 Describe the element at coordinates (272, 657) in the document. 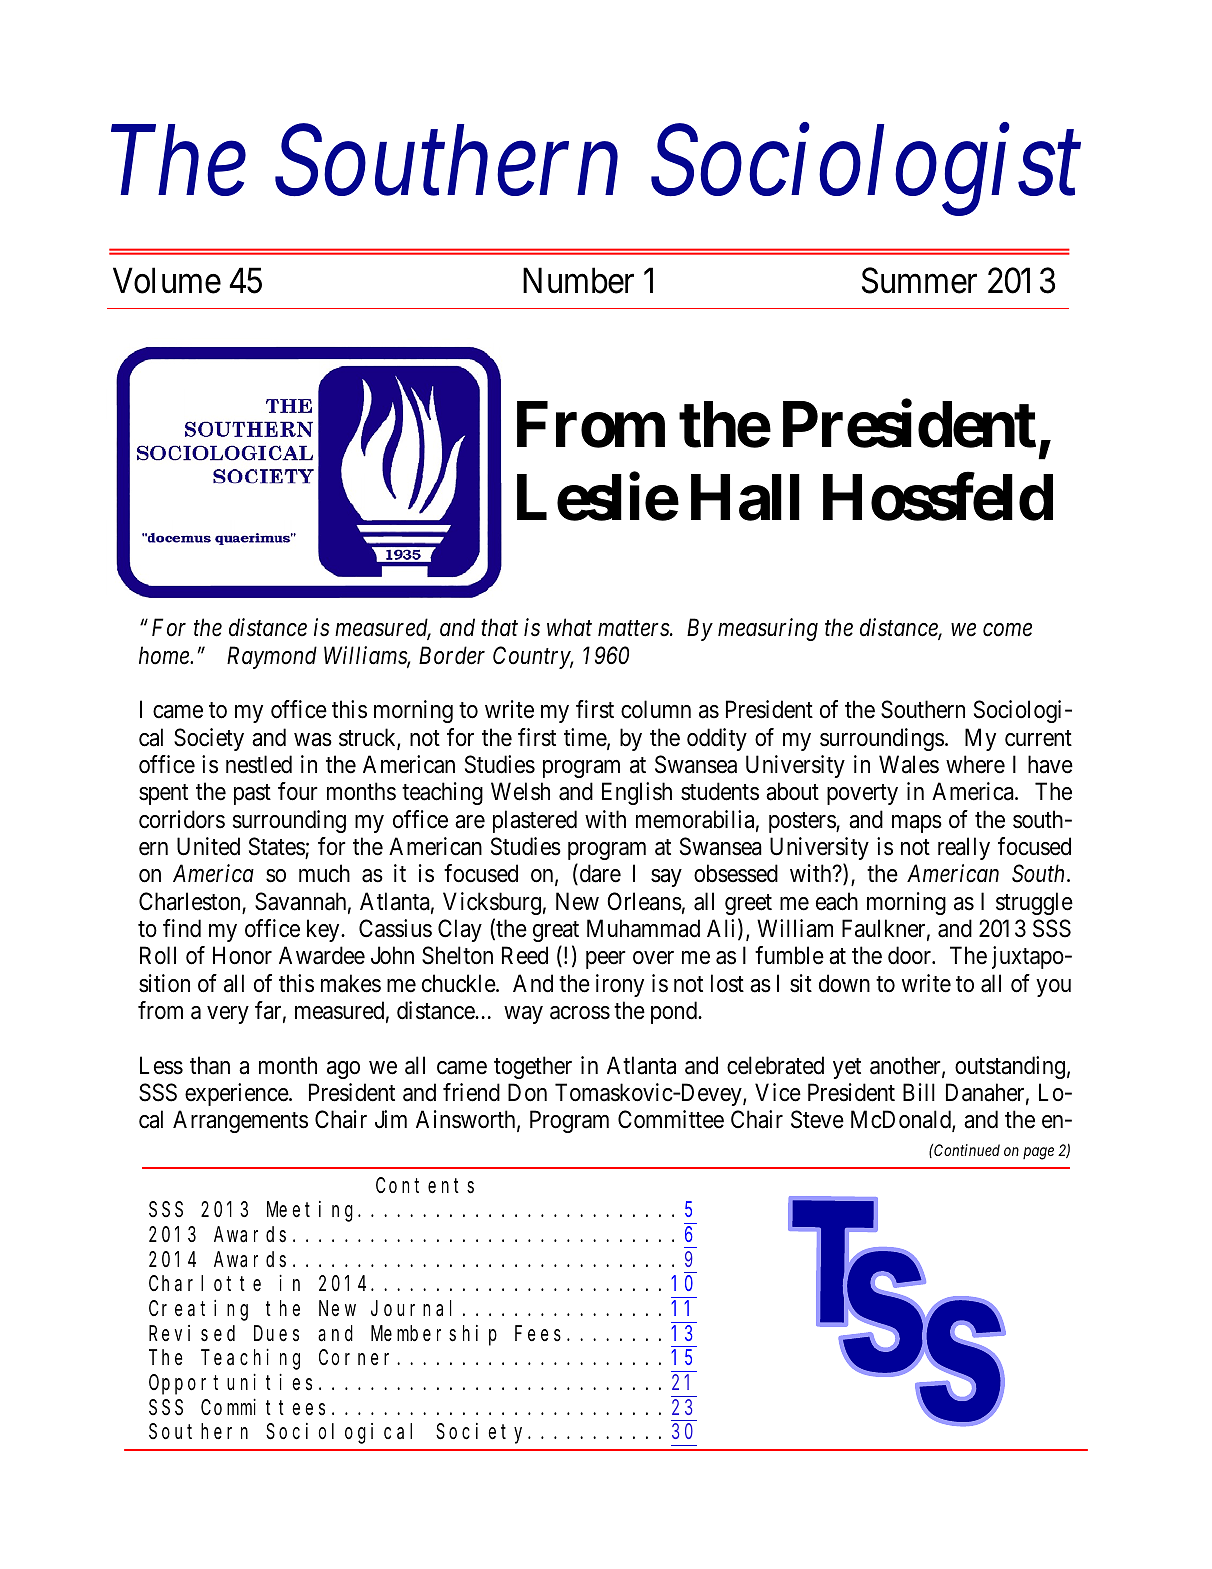

I see `Raymond` at that location.
